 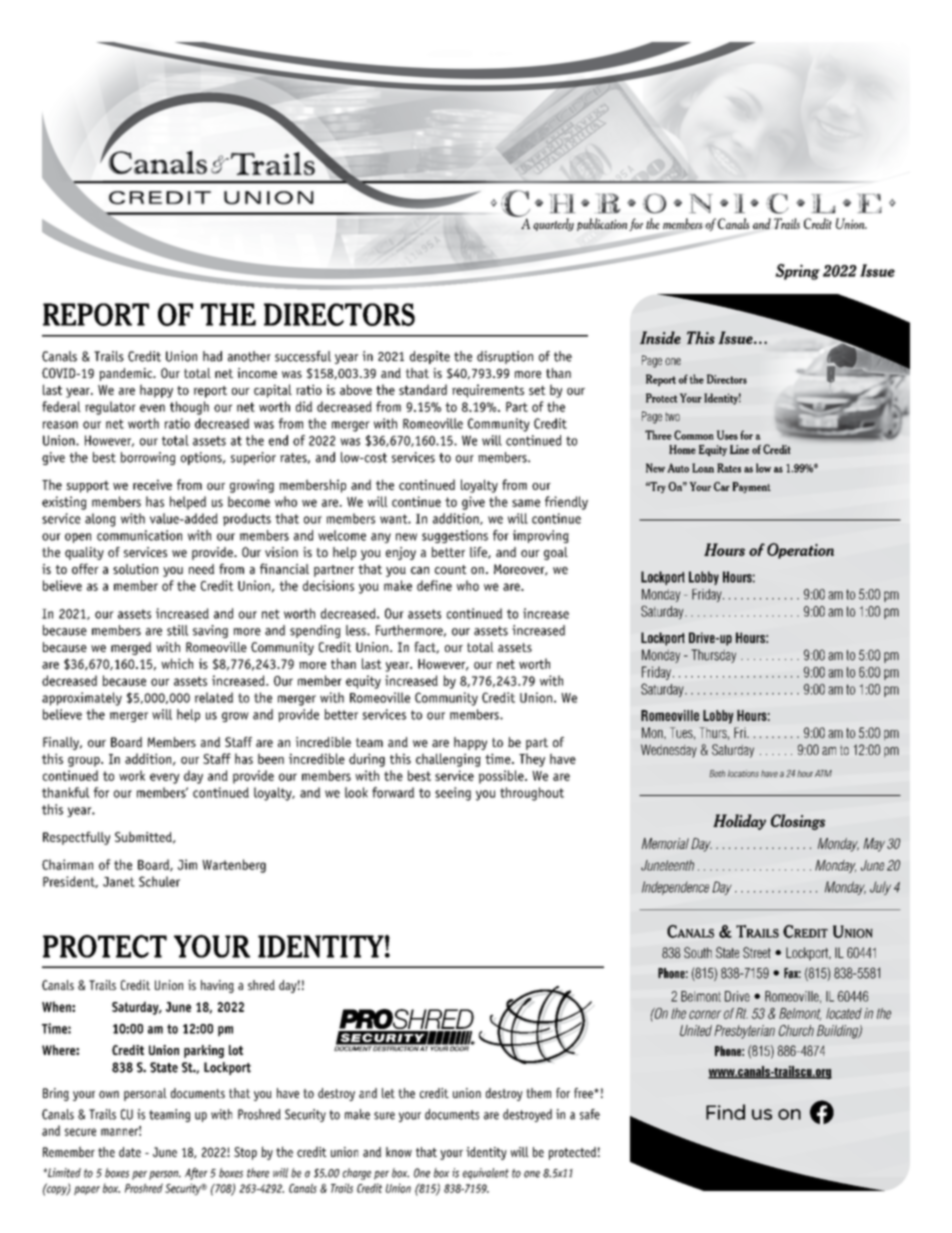 I want to click on date, so click(x=130, y=1152).
